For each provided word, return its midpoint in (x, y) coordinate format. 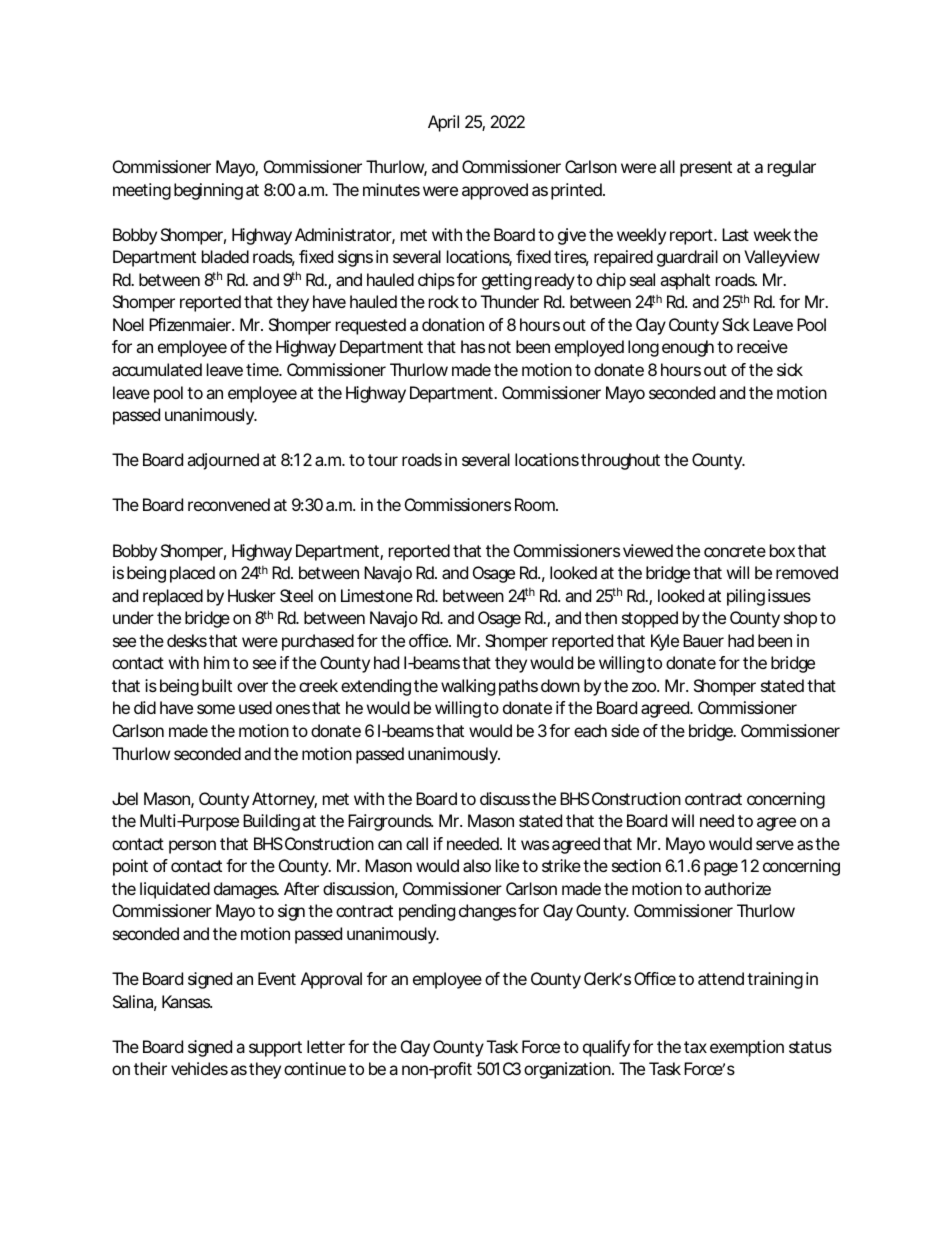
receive (762, 346)
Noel (128, 324)
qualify (606, 1048)
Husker (252, 595)
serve (775, 845)
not (500, 347)
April (443, 123)
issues (789, 595)
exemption (747, 1048)
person (192, 847)
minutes (391, 189)
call (417, 843)
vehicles (199, 1068)
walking (468, 687)
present (706, 169)
